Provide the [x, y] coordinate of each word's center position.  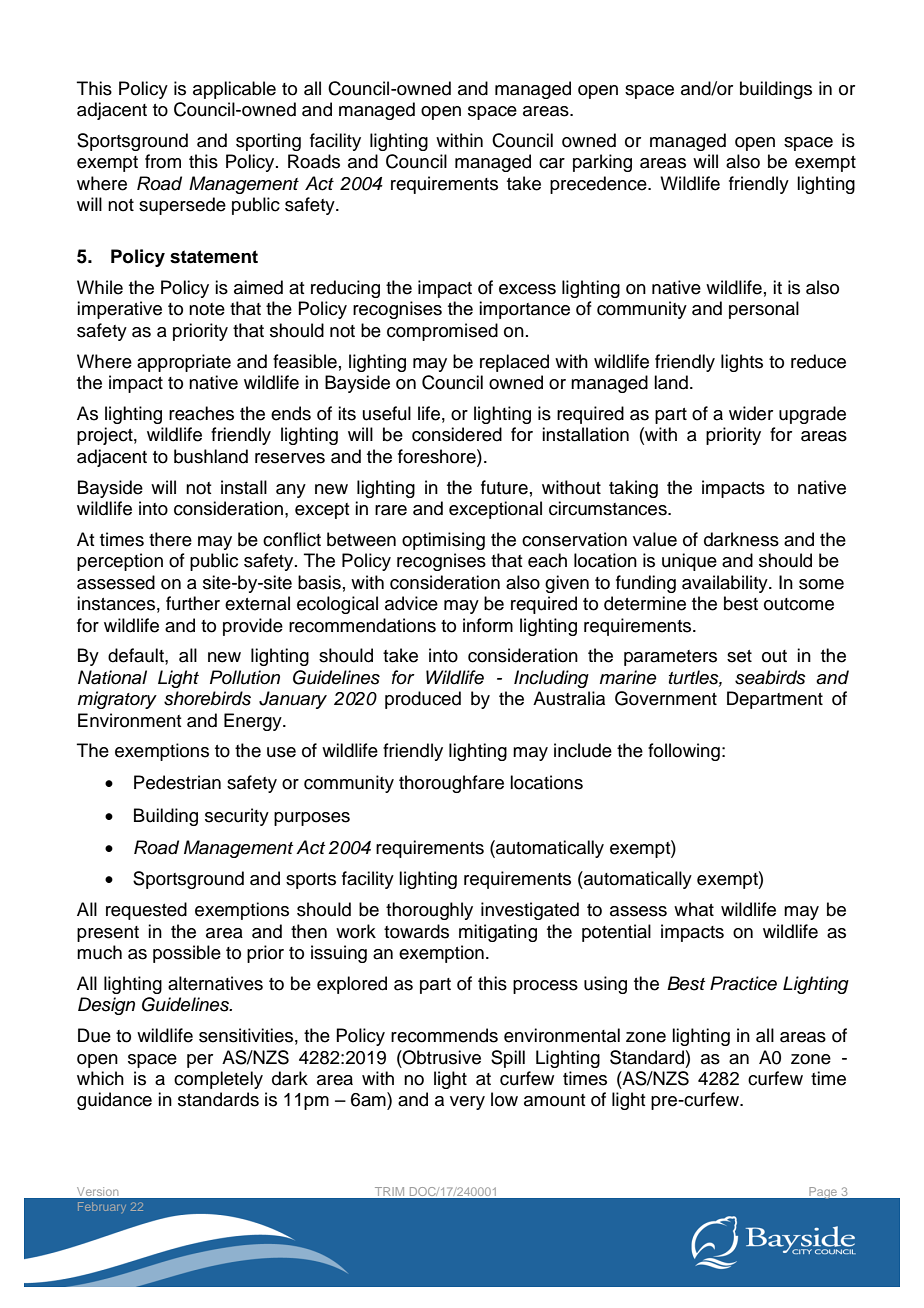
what [694, 909]
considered [457, 434]
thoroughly [429, 911]
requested [146, 911]
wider [751, 413]
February [102, 1207]
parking [602, 163]
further [193, 603]
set [739, 656]
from [163, 161]
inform [488, 625]
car [552, 163]
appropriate [184, 363]
